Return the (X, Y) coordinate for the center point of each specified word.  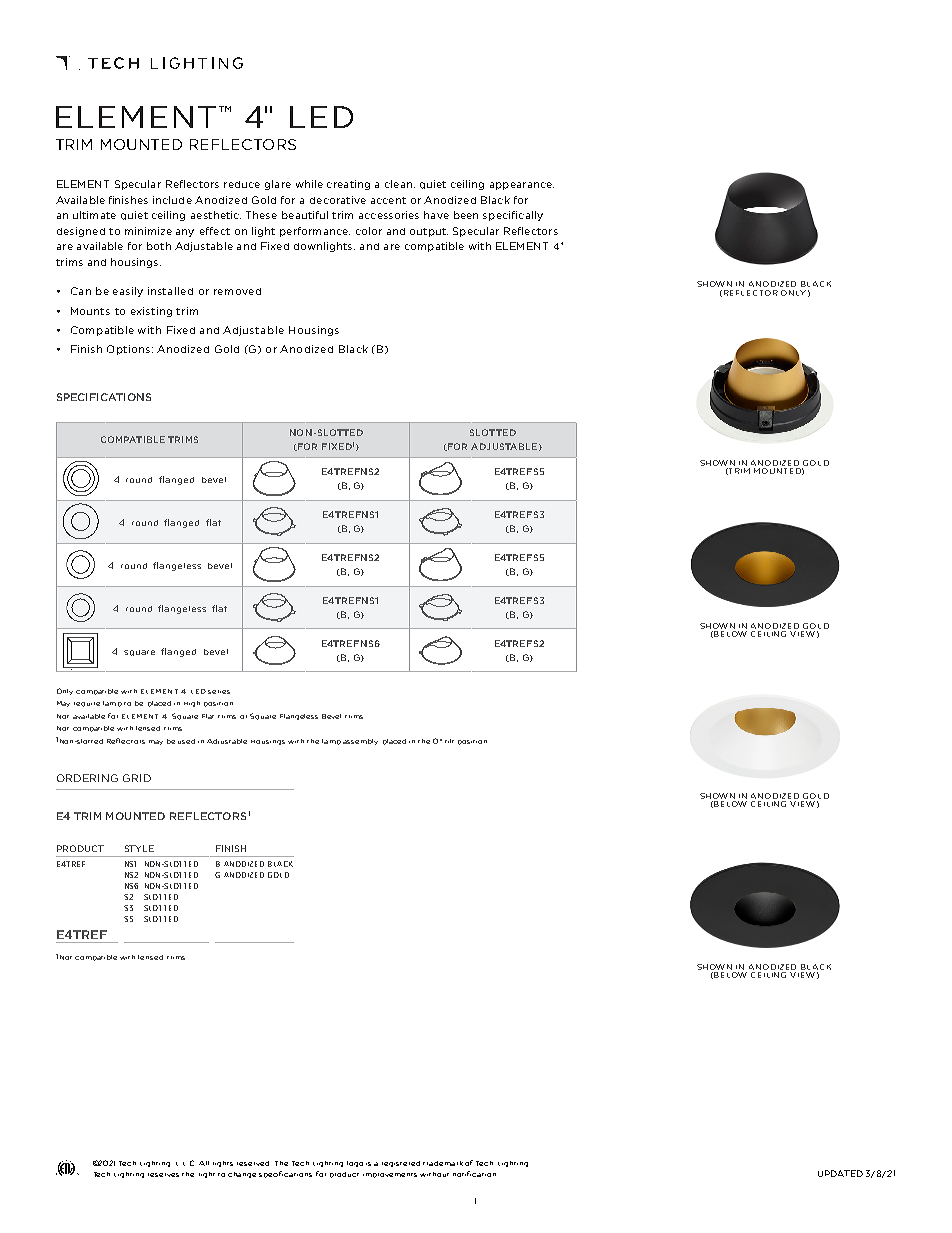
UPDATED (840, 1173)
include (172, 200)
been (466, 215)
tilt (449, 741)
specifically (513, 216)
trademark (443, 1163)
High (192, 704)
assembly (360, 742)
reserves (163, 1175)
